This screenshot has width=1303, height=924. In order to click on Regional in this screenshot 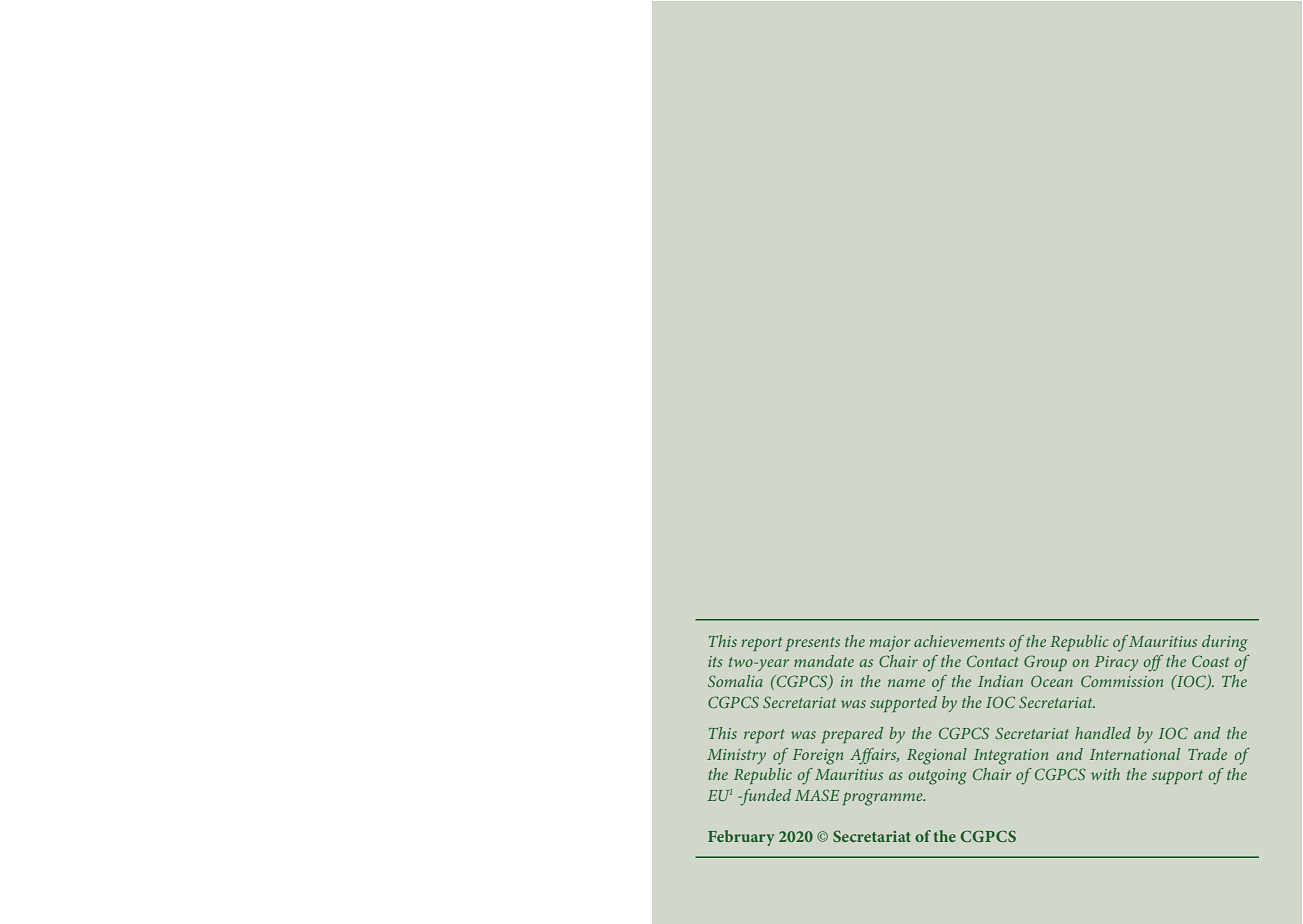, I will do `click(937, 756)`.
